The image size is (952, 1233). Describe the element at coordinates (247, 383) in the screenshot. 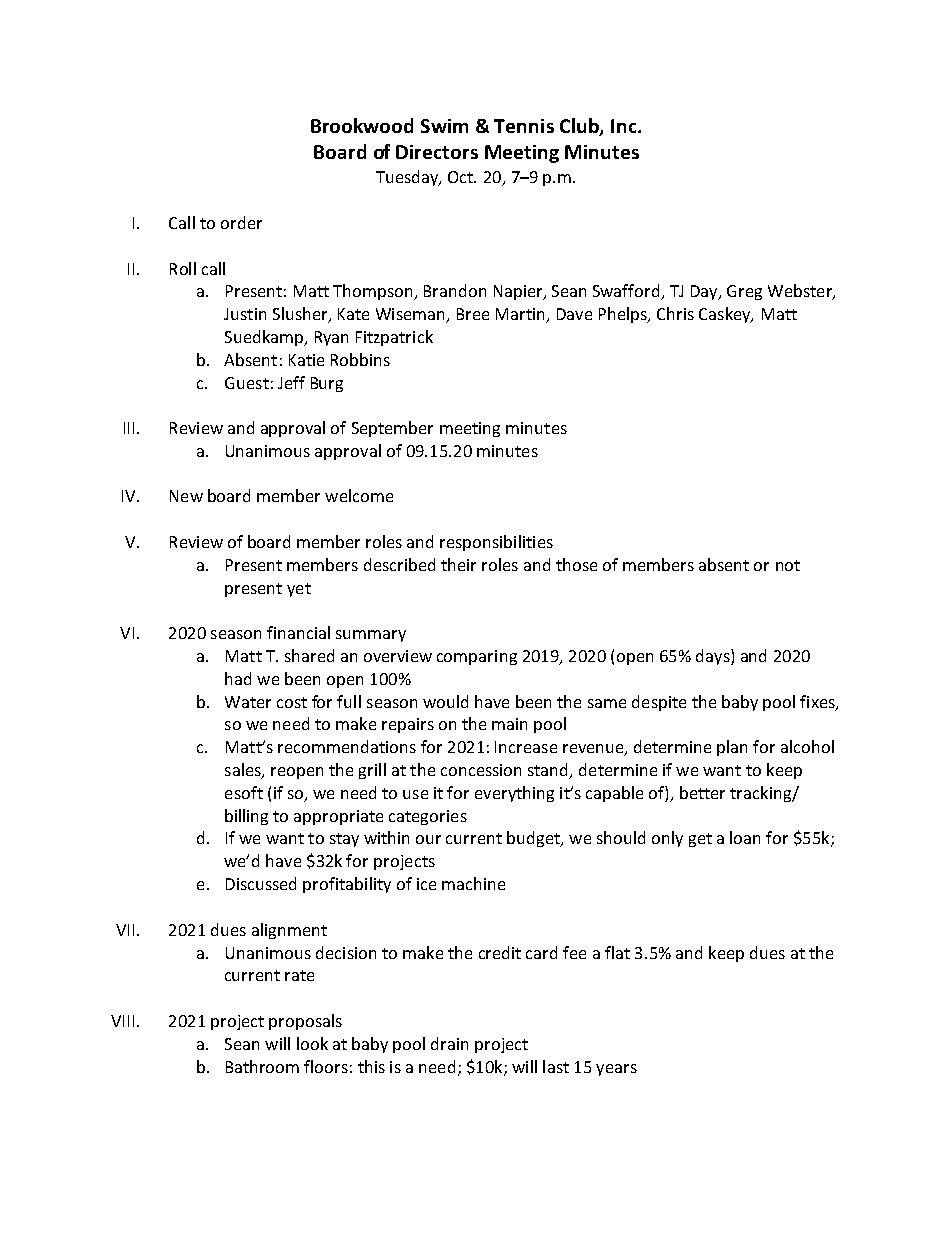

I see `Guest` at that location.
